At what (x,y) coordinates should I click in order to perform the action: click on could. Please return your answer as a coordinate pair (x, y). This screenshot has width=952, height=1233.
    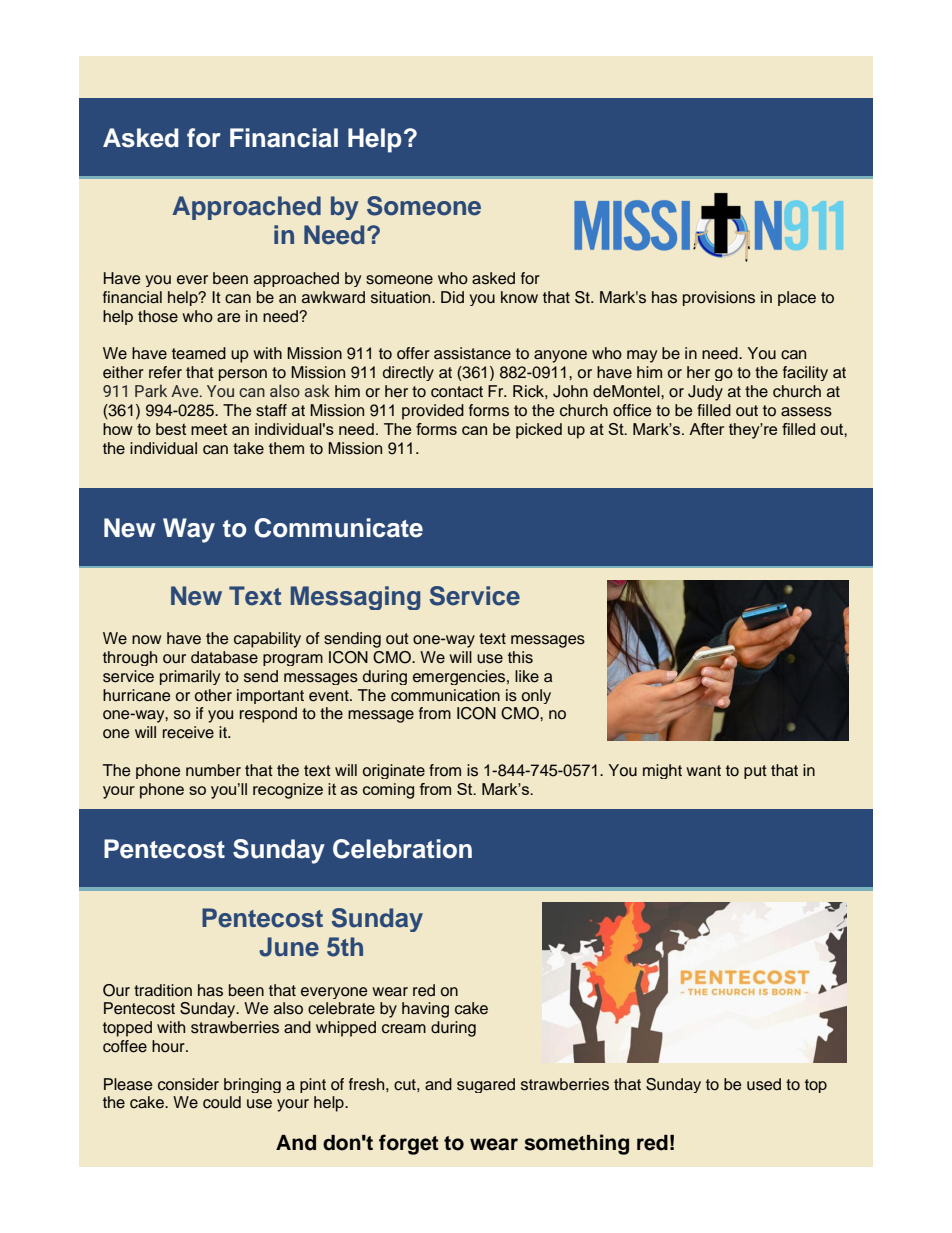
    Looking at the image, I should click on (222, 1102).
